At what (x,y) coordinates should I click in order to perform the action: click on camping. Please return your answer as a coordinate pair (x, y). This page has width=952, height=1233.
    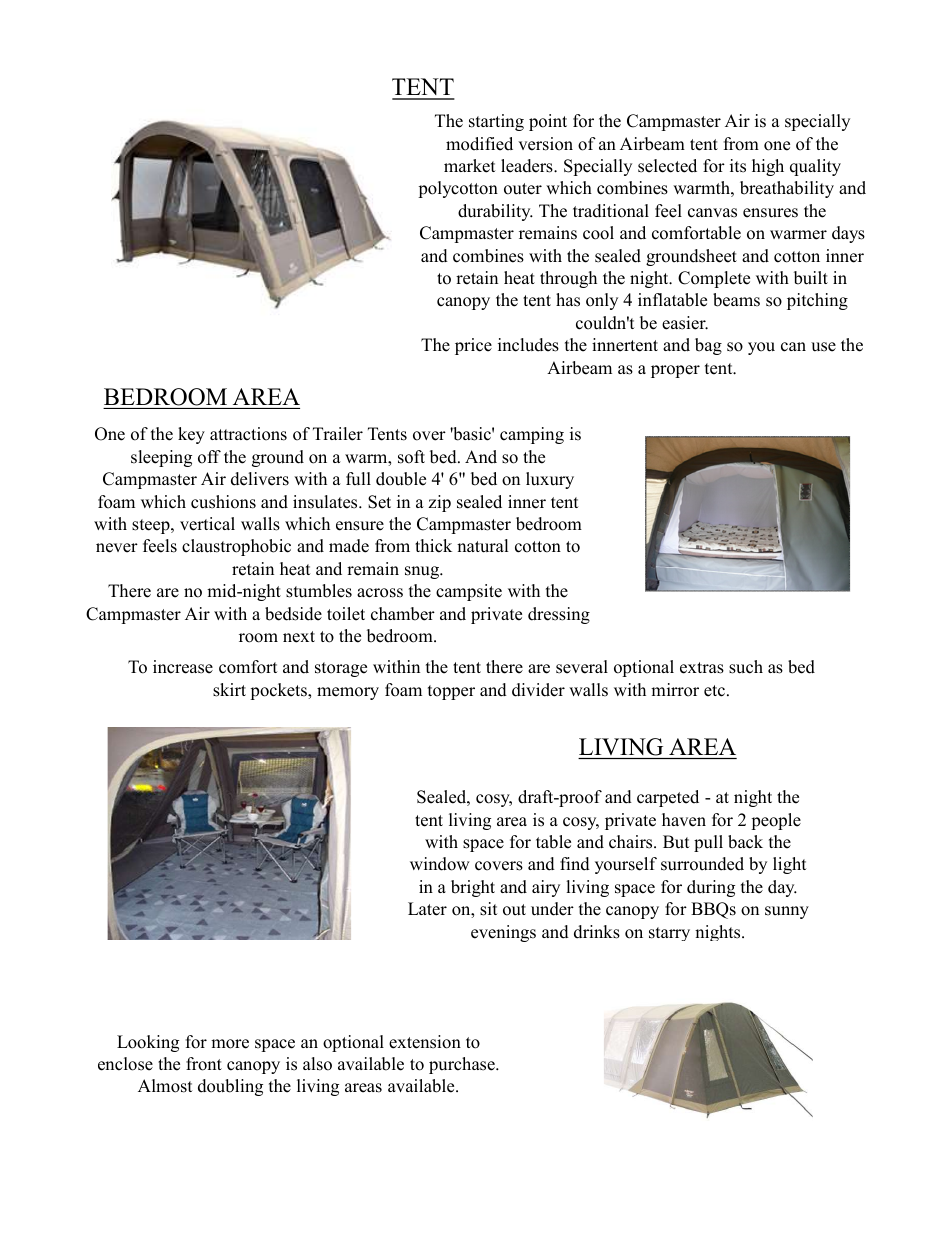
    Looking at the image, I should click on (532, 435).
